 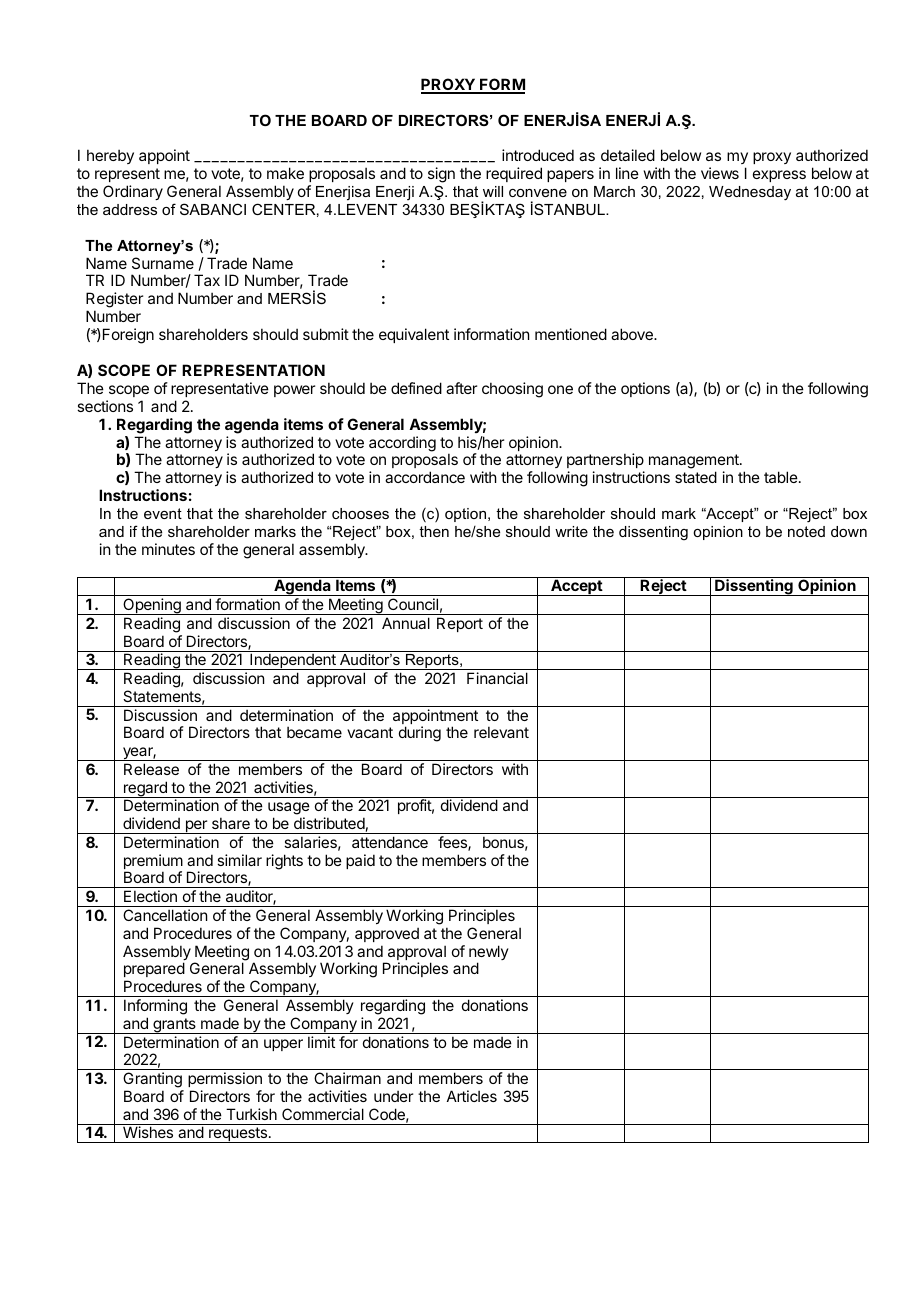 What do you see at coordinates (472, 1096) in the document?
I see `Articles` at bounding box center [472, 1096].
